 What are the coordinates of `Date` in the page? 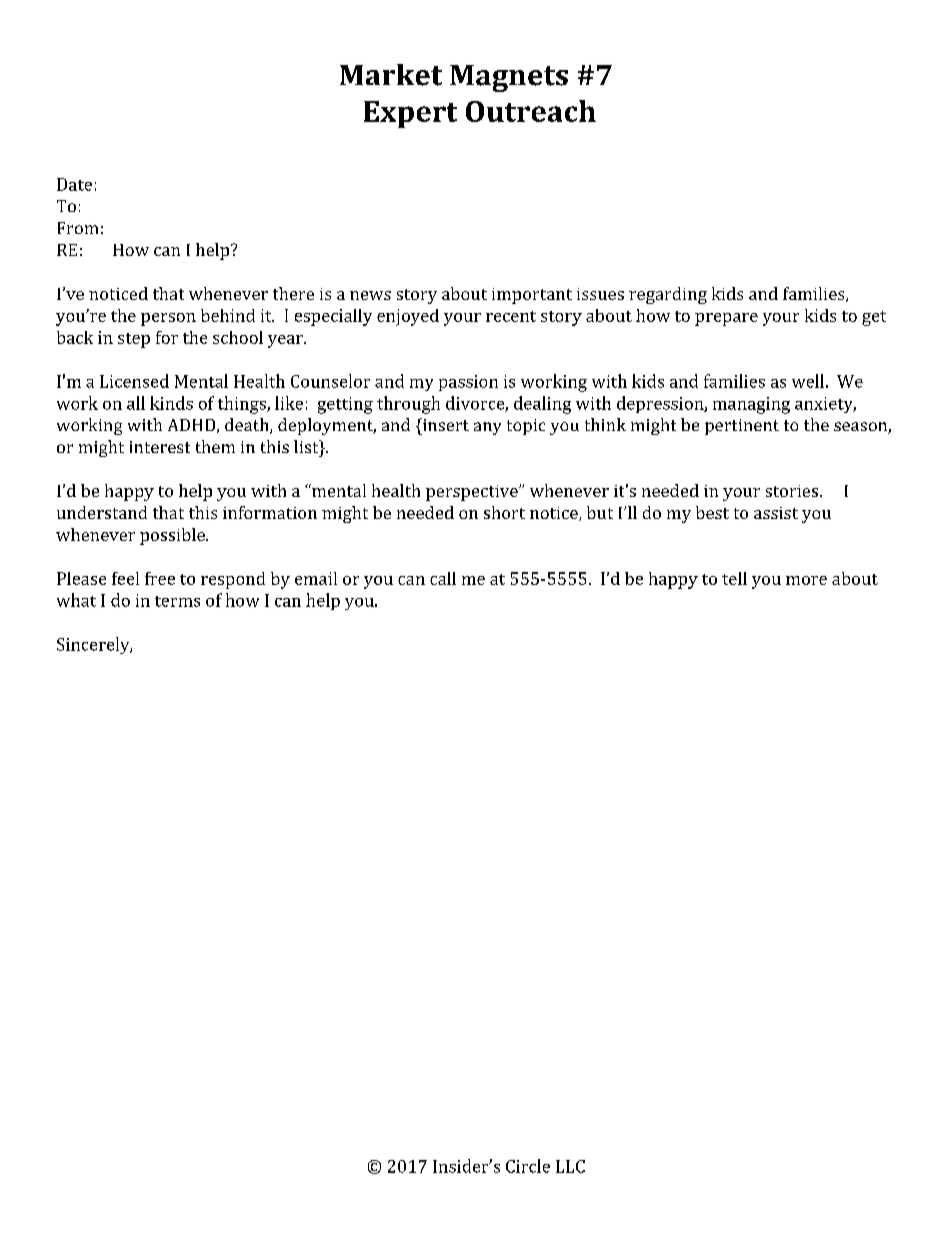 It's located at (74, 184).
